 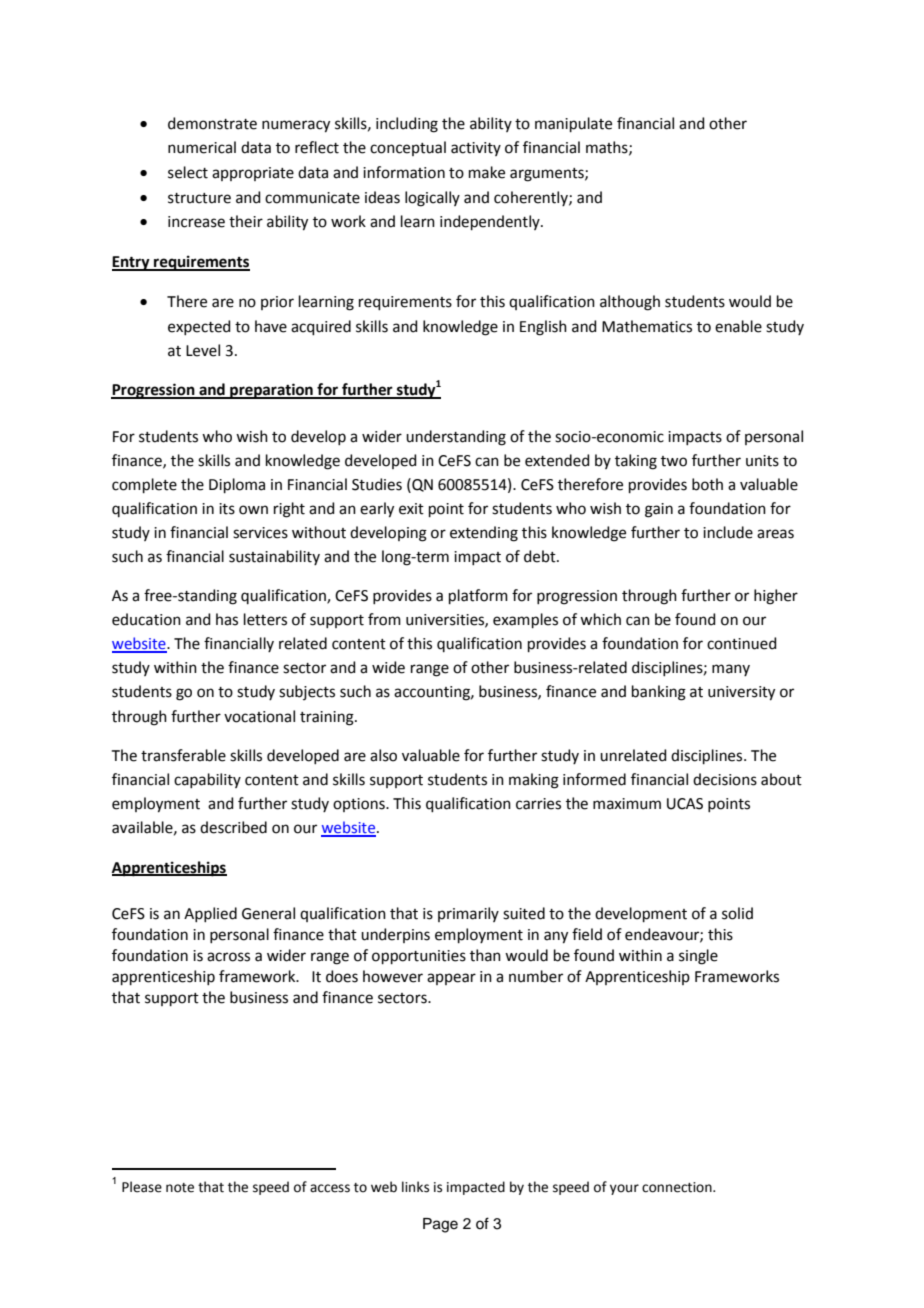 What do you see at coordinates (476, 149) in the document?
I see `activity` at bounding box center [476, 149].
